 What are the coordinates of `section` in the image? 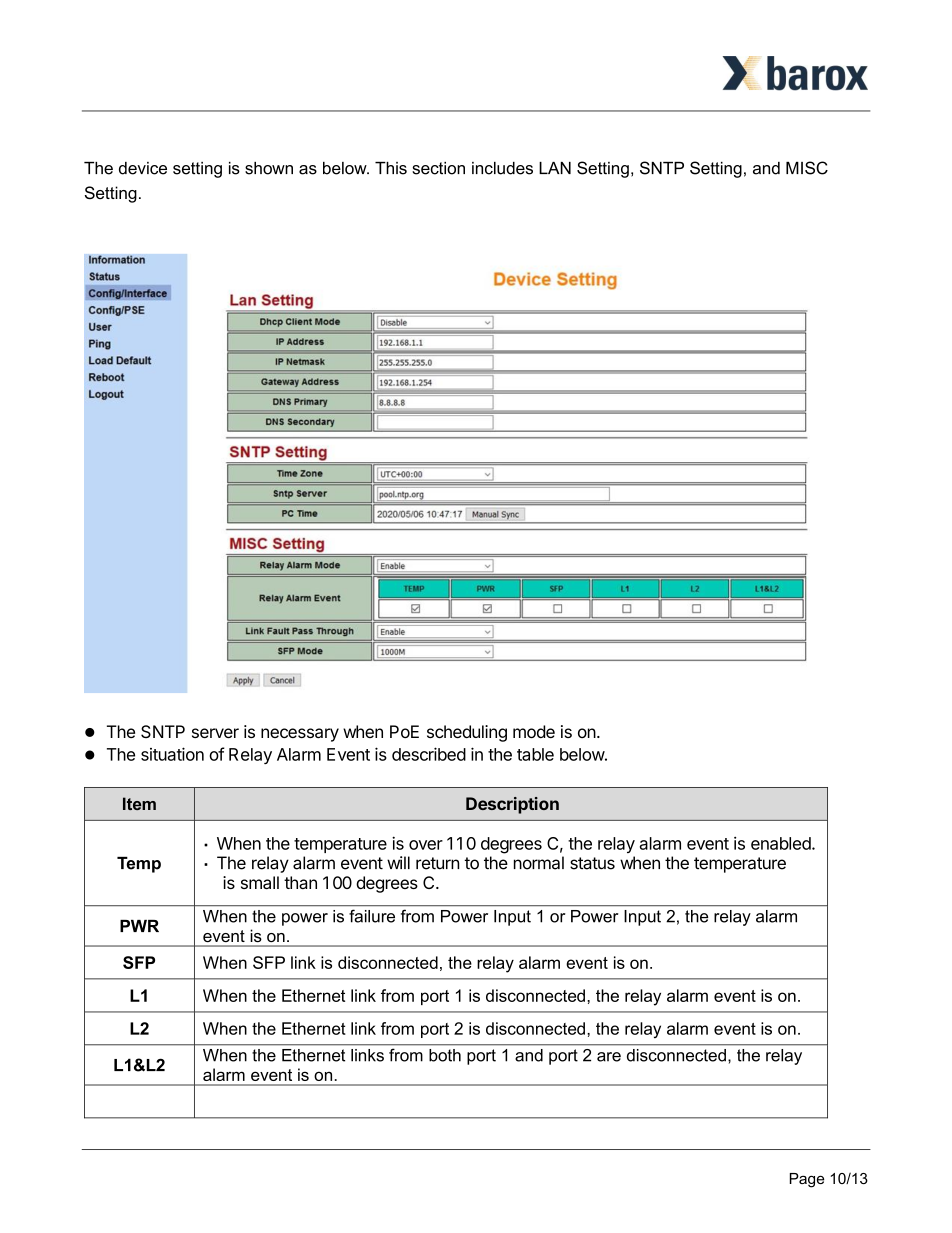 It's located at (438, 168).
